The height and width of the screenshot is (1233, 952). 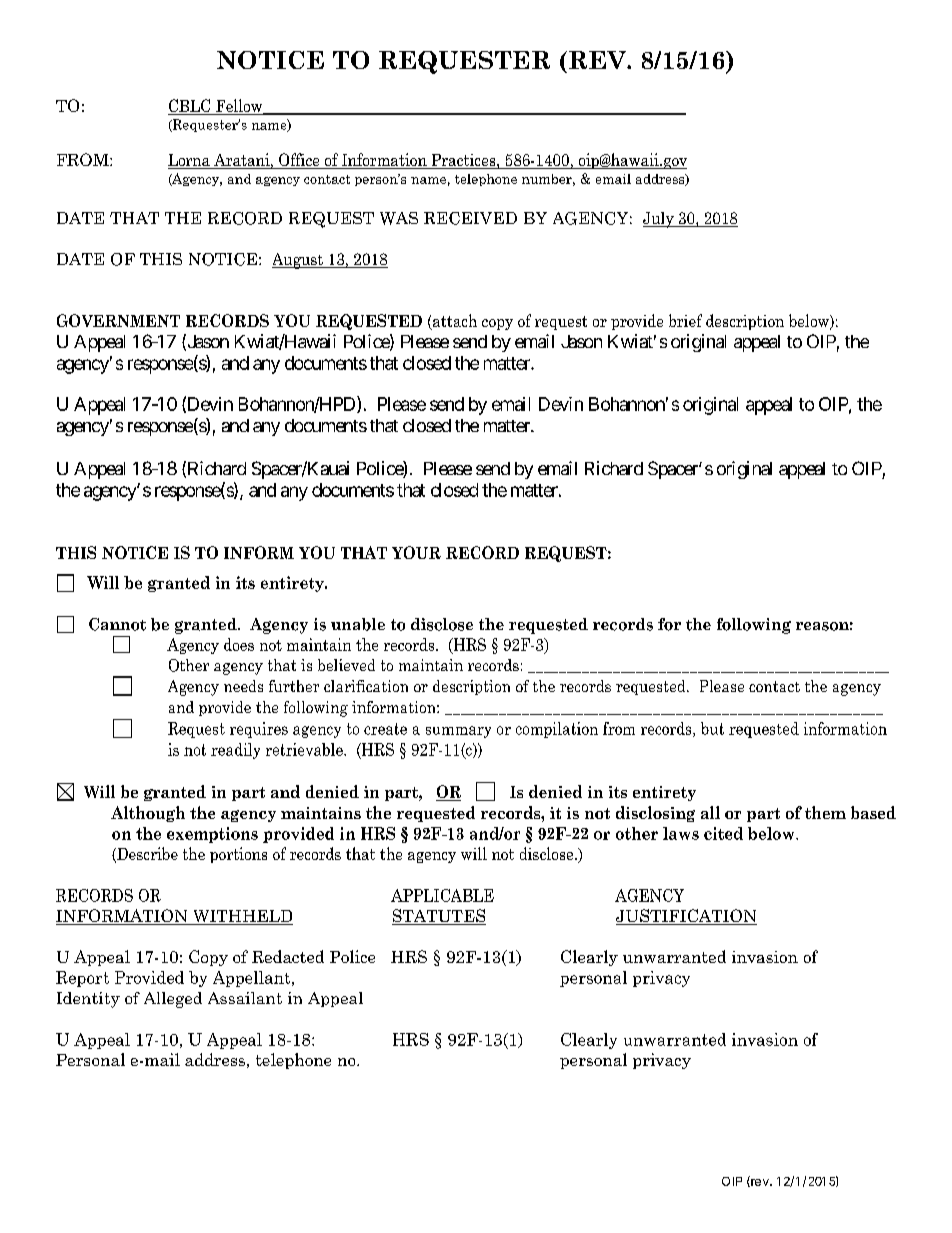 I want to click on unable, so click(x=358, y=624).
